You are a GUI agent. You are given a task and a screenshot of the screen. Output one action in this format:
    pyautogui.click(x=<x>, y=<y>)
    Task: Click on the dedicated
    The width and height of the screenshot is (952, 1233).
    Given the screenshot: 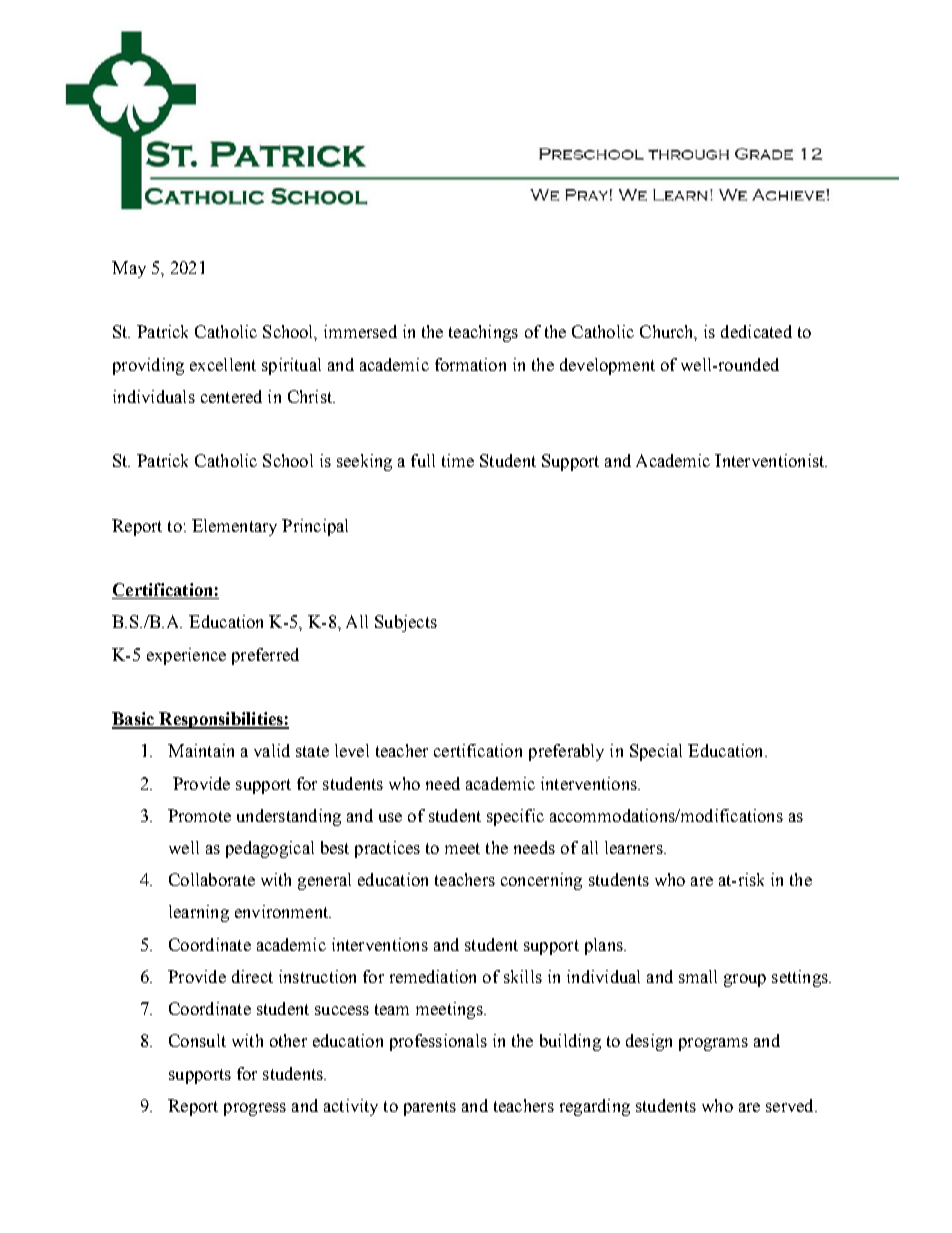 What is the action you would take?
    pyautogui.click(x=756, y=331)
